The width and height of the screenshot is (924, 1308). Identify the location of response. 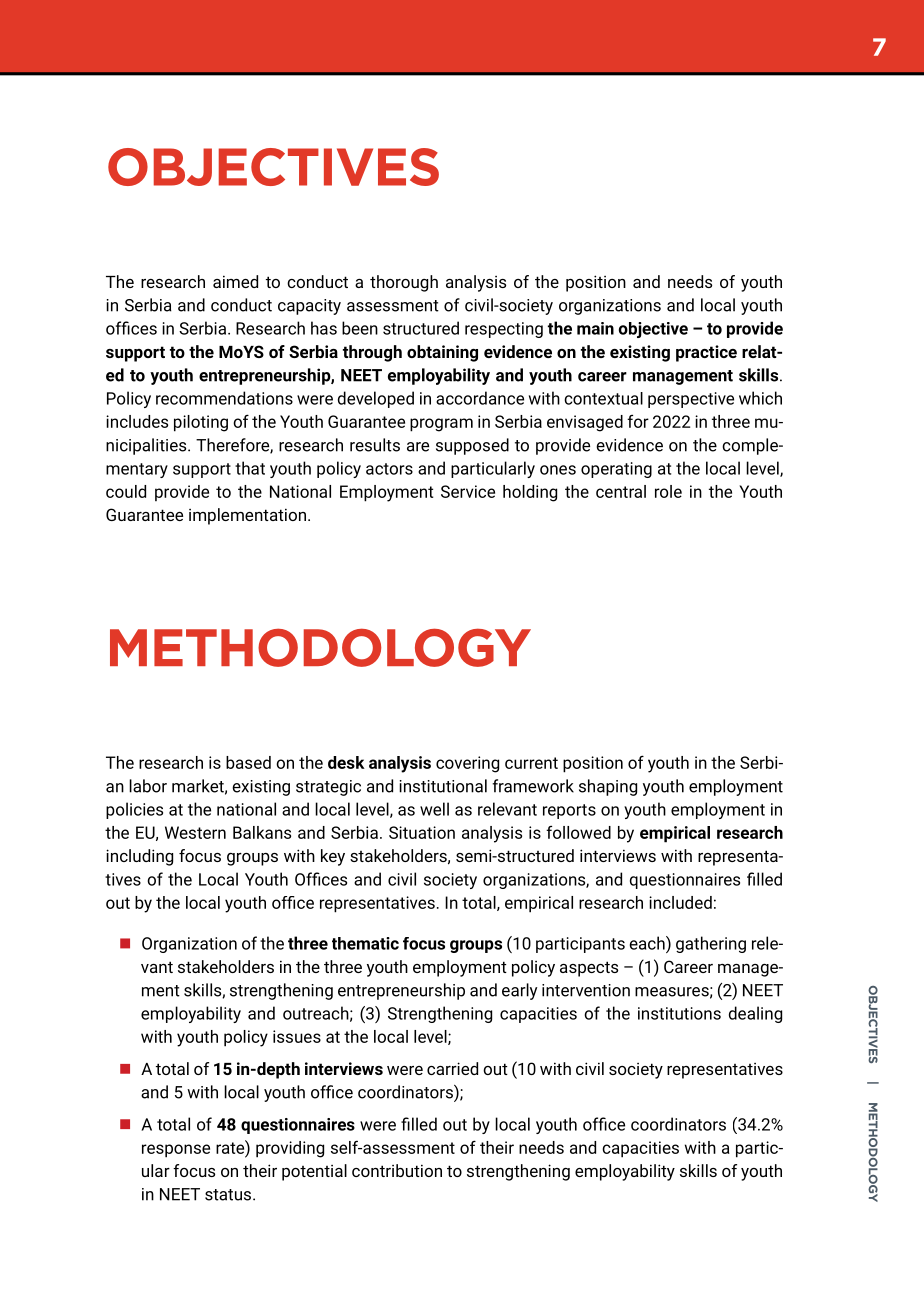
(176, 1151).
